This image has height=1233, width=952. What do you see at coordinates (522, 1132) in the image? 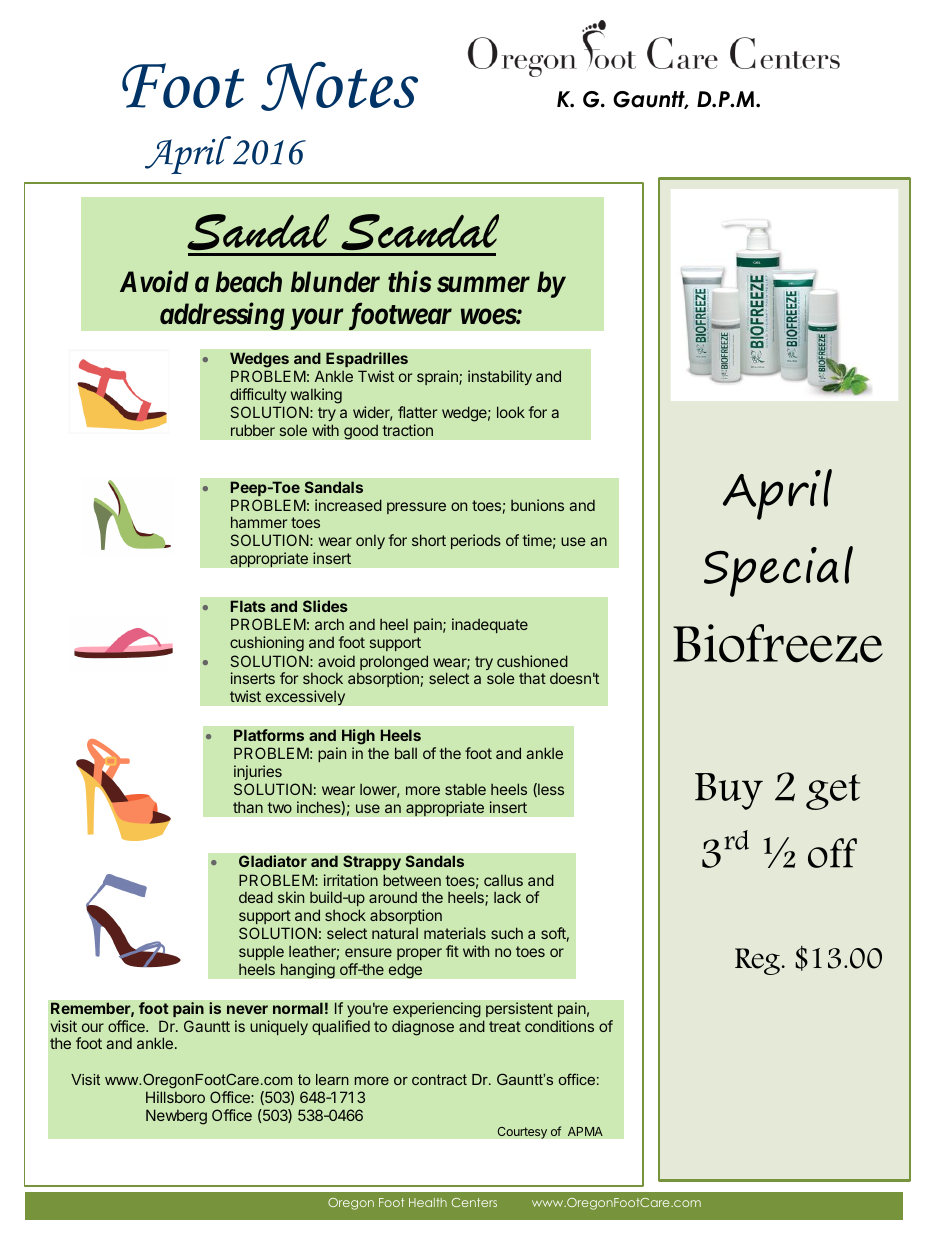
I see `Courtesy` at bounding box center [522, 1132].
